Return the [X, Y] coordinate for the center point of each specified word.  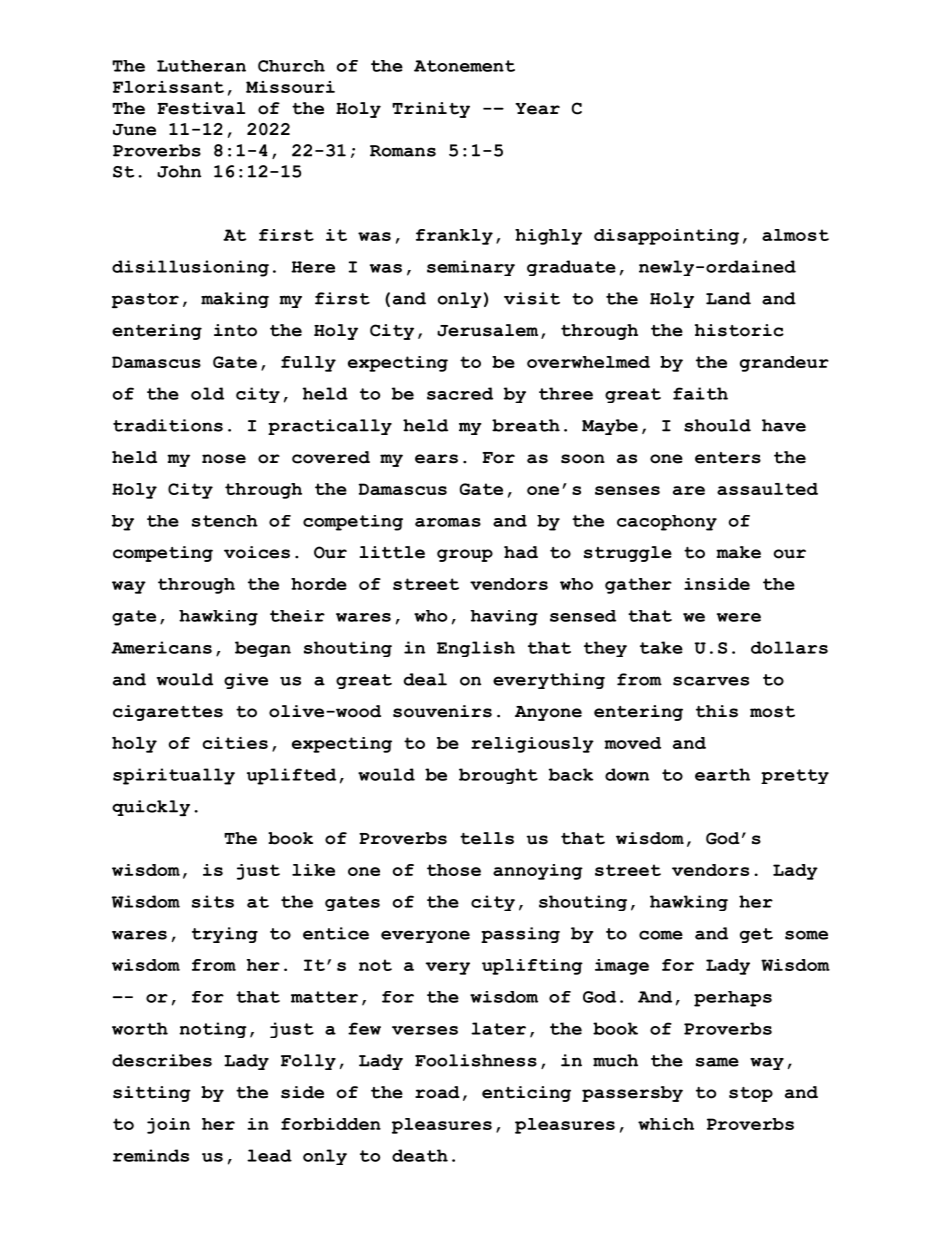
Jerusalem [487, 330]
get [756, 935]
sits [213, 901]
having [504, 618]
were [739, 617]
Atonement [464, 66]
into [235, 330]
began [263, 649]
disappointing [666, 237]
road [437, 1092]
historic [739, 330]
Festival [201, 108]
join [168, 1126]
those [454, 870]
